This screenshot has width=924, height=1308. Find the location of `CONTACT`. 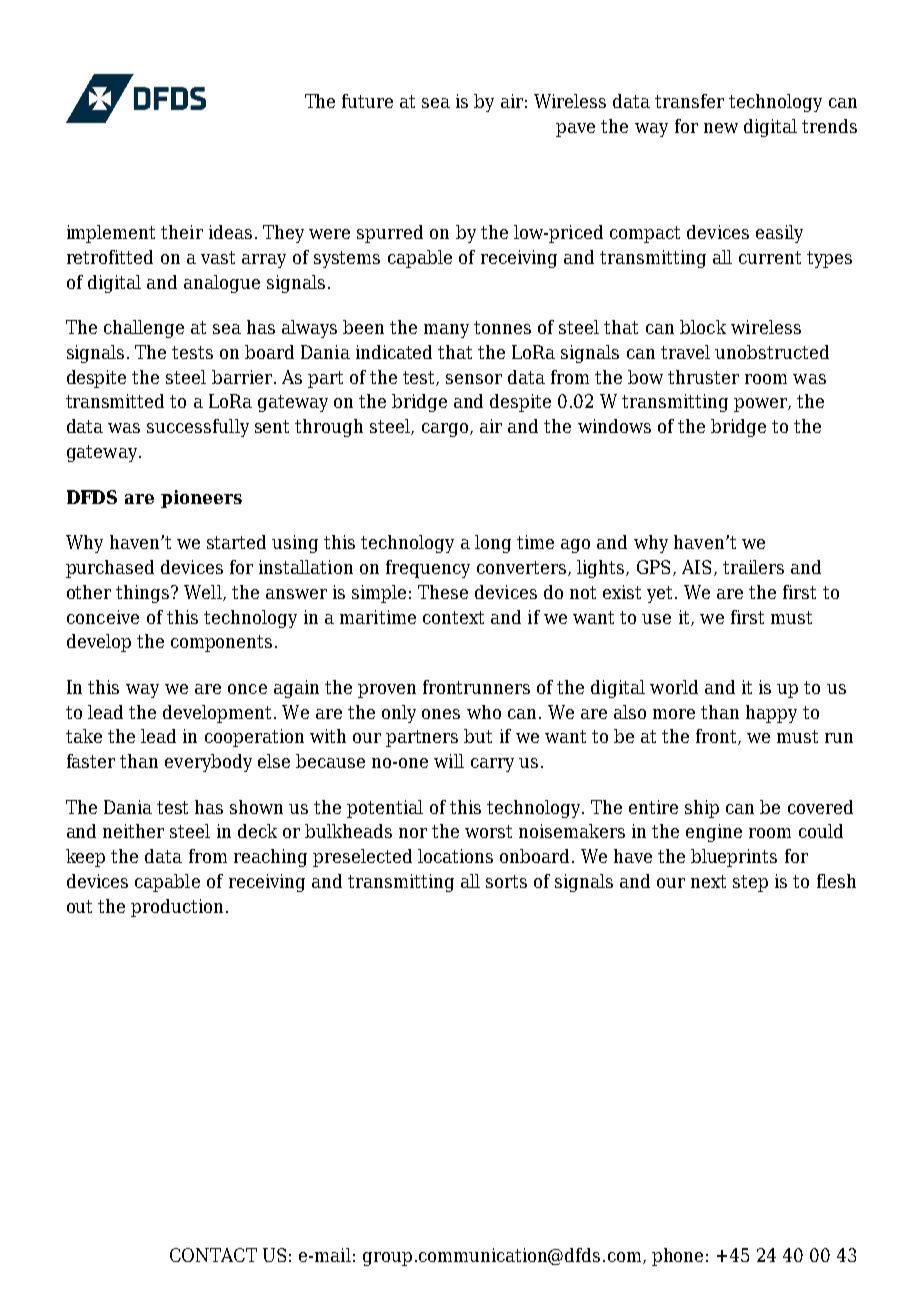

CONTACT is located at coordinates (213, 1255).
